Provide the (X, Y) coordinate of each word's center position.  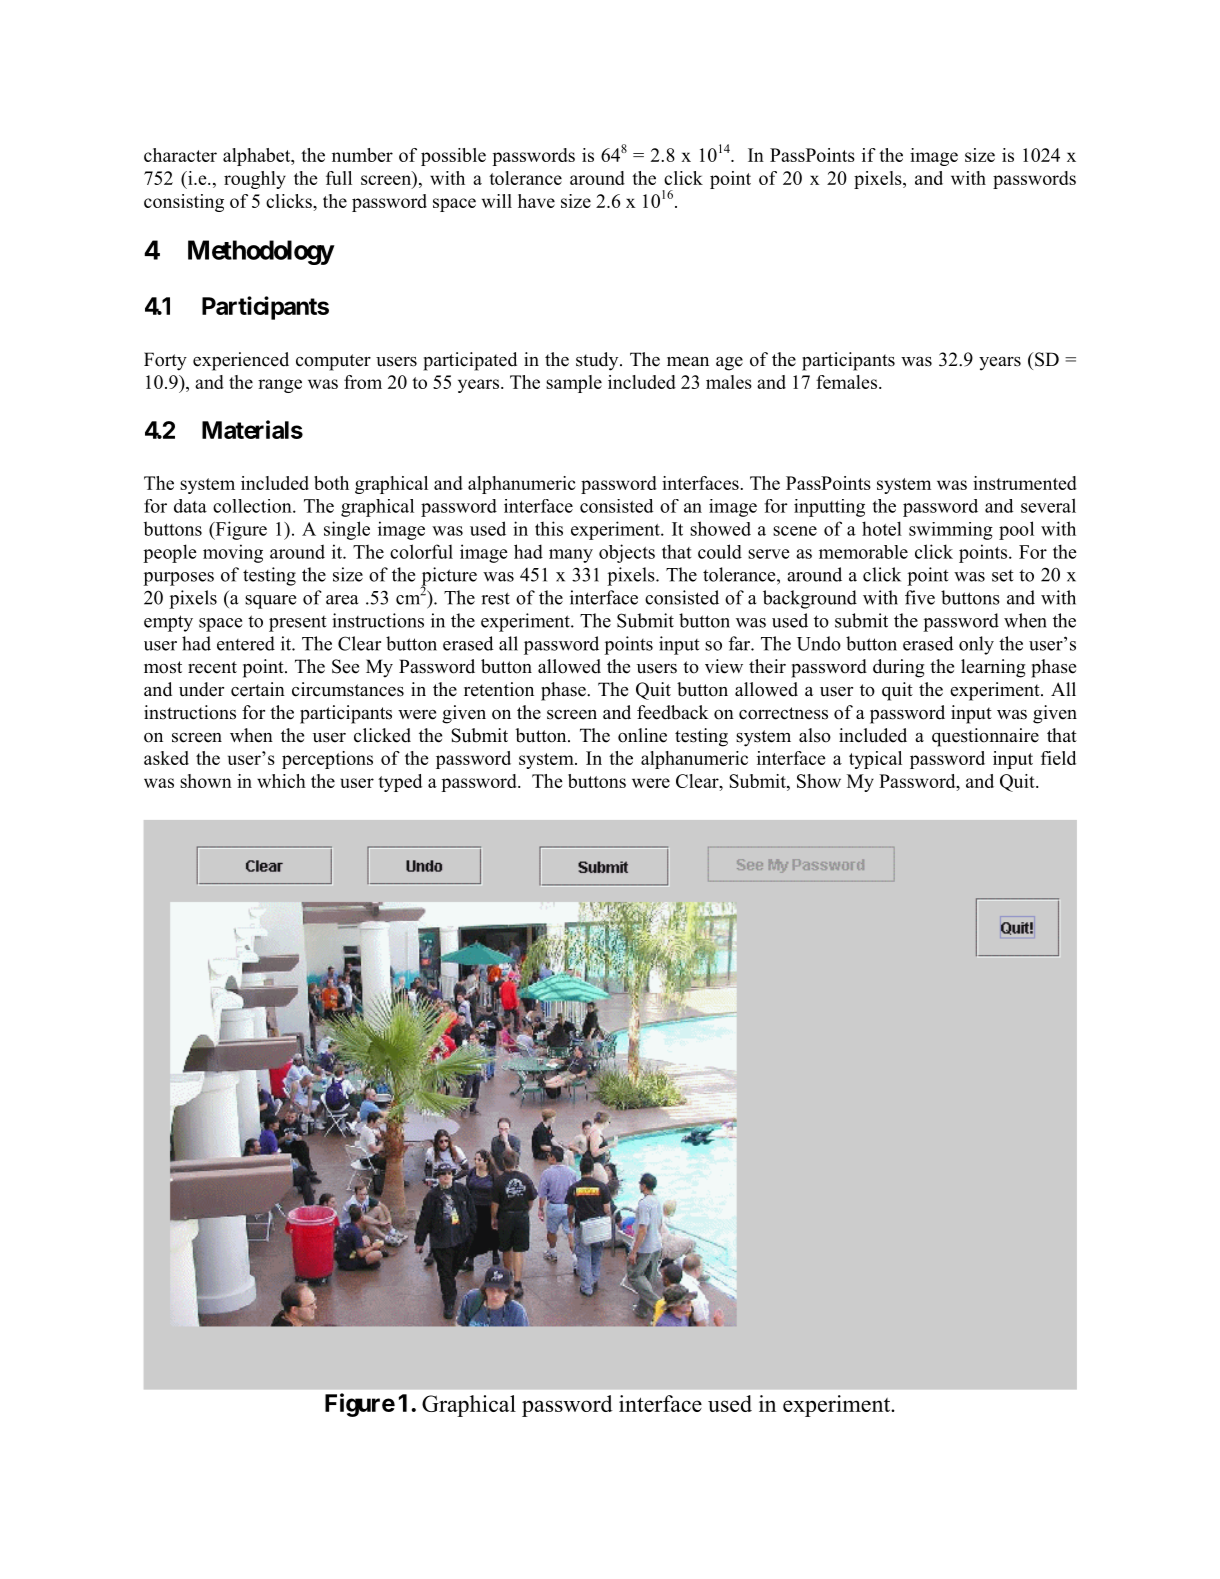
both (331, 483)
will (497, 201)
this (549, 528)
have (536, 201)
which (281, 781)
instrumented (1025, 483)
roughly (255, 180)
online (642, 735)
